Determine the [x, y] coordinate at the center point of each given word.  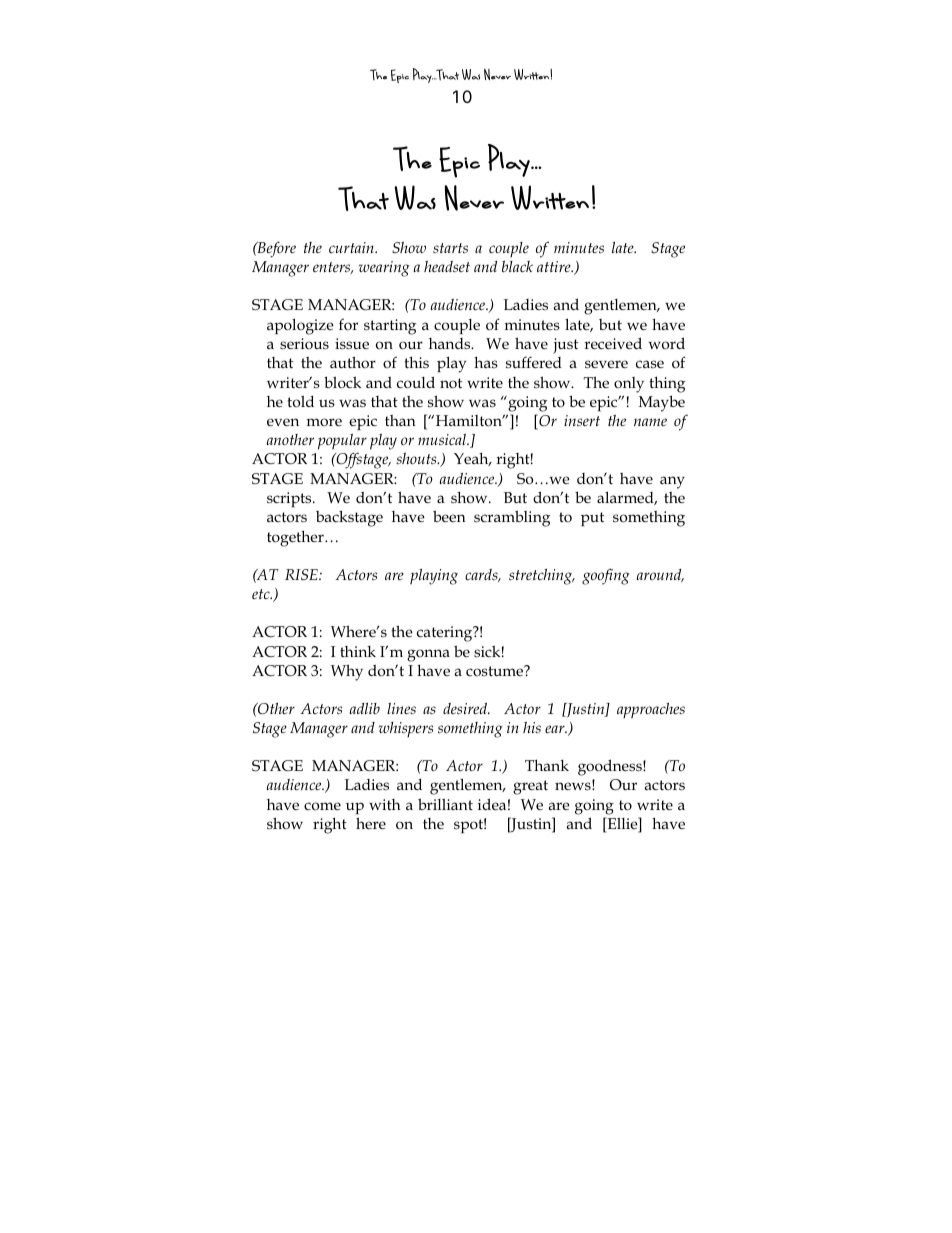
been [449, 516]
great [530, 787]
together [296, 538]
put [592, 519]
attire [555, 266]
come [322, 806]
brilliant [445, 804]
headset [447, 266]
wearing [384, 269]
